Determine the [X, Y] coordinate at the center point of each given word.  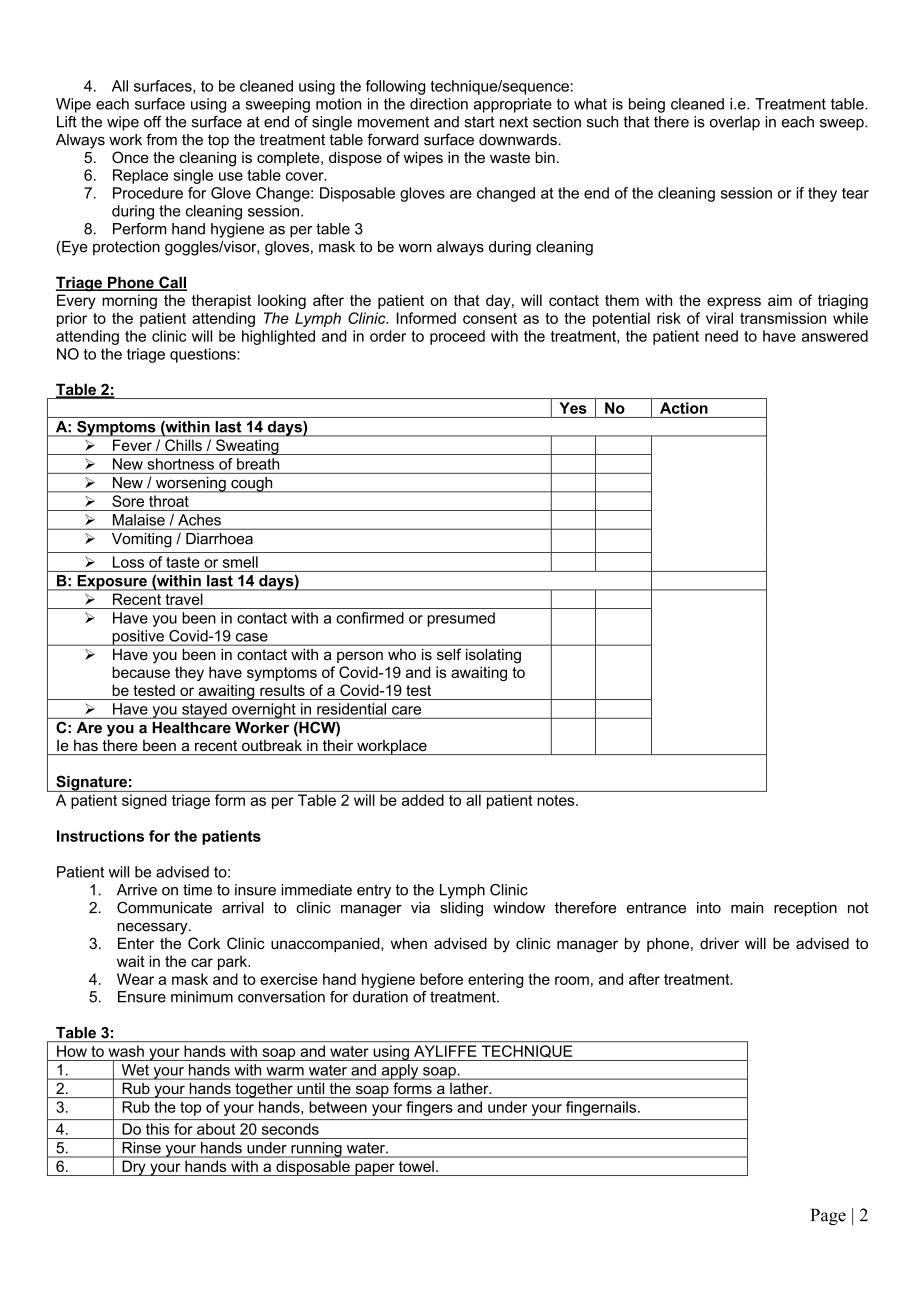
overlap [735, 123]
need [721, 336]
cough [252, 484]
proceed [457, 337]
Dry [134, 1168]
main [747, 908]
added [423, 800]
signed [144, 801]
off [153, 122]
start [479, 122]
